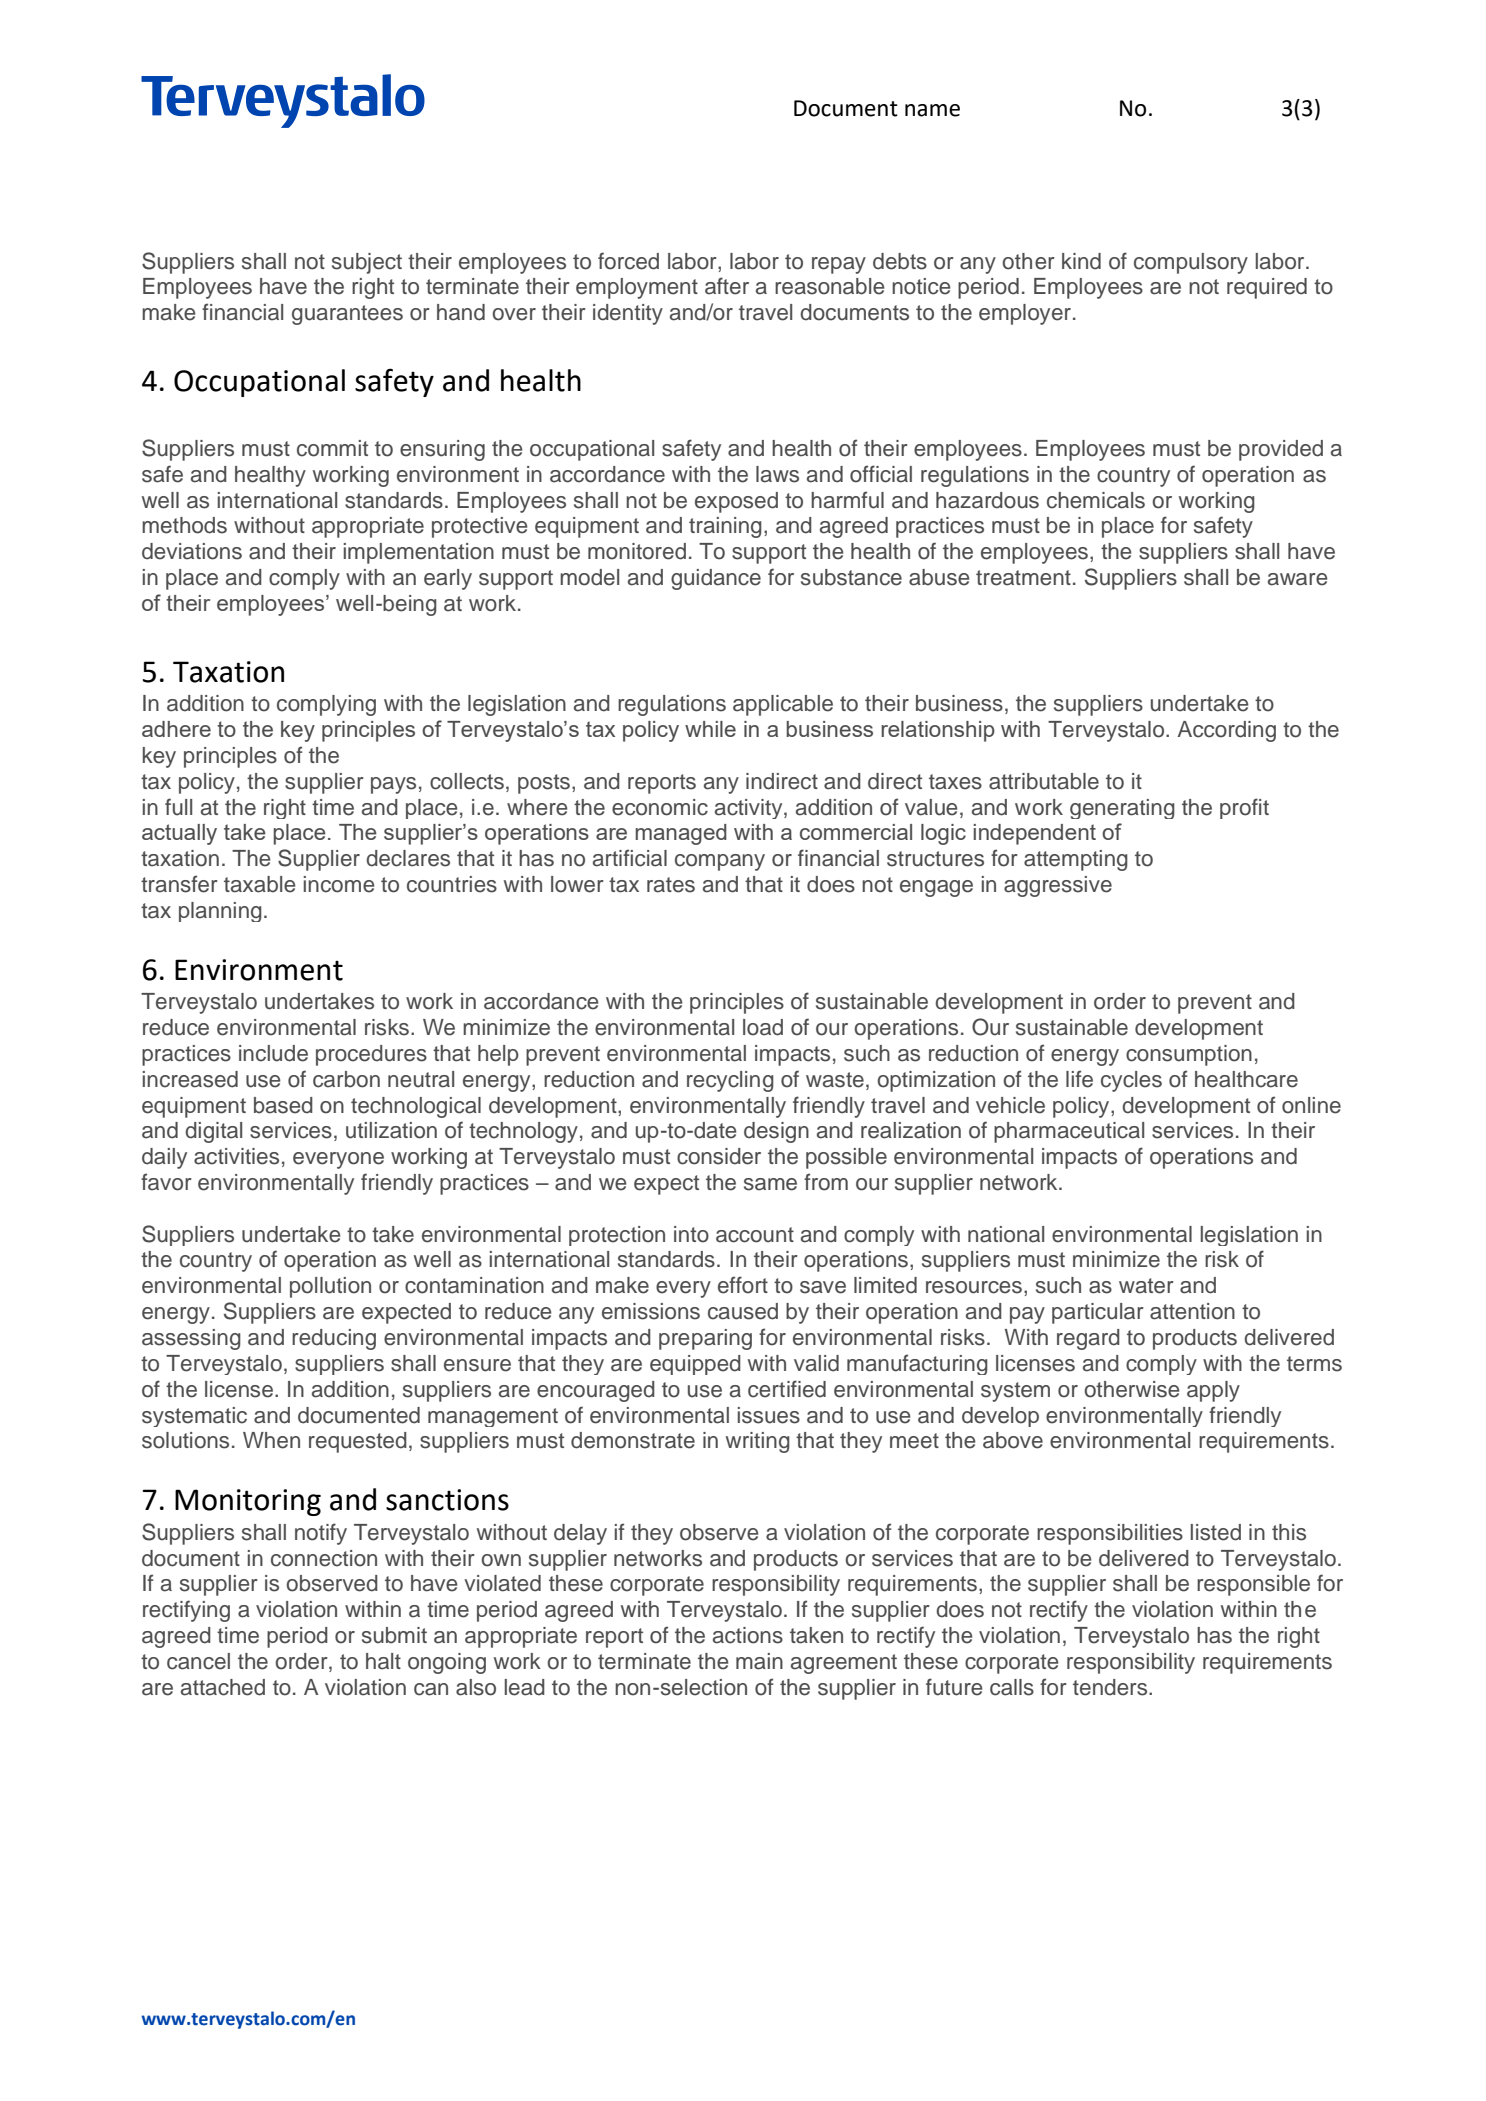 The width and height of the image is (1486, 2101). Describe the element at coordinates (383, 1661) in the image. I see `halt` at that location.
